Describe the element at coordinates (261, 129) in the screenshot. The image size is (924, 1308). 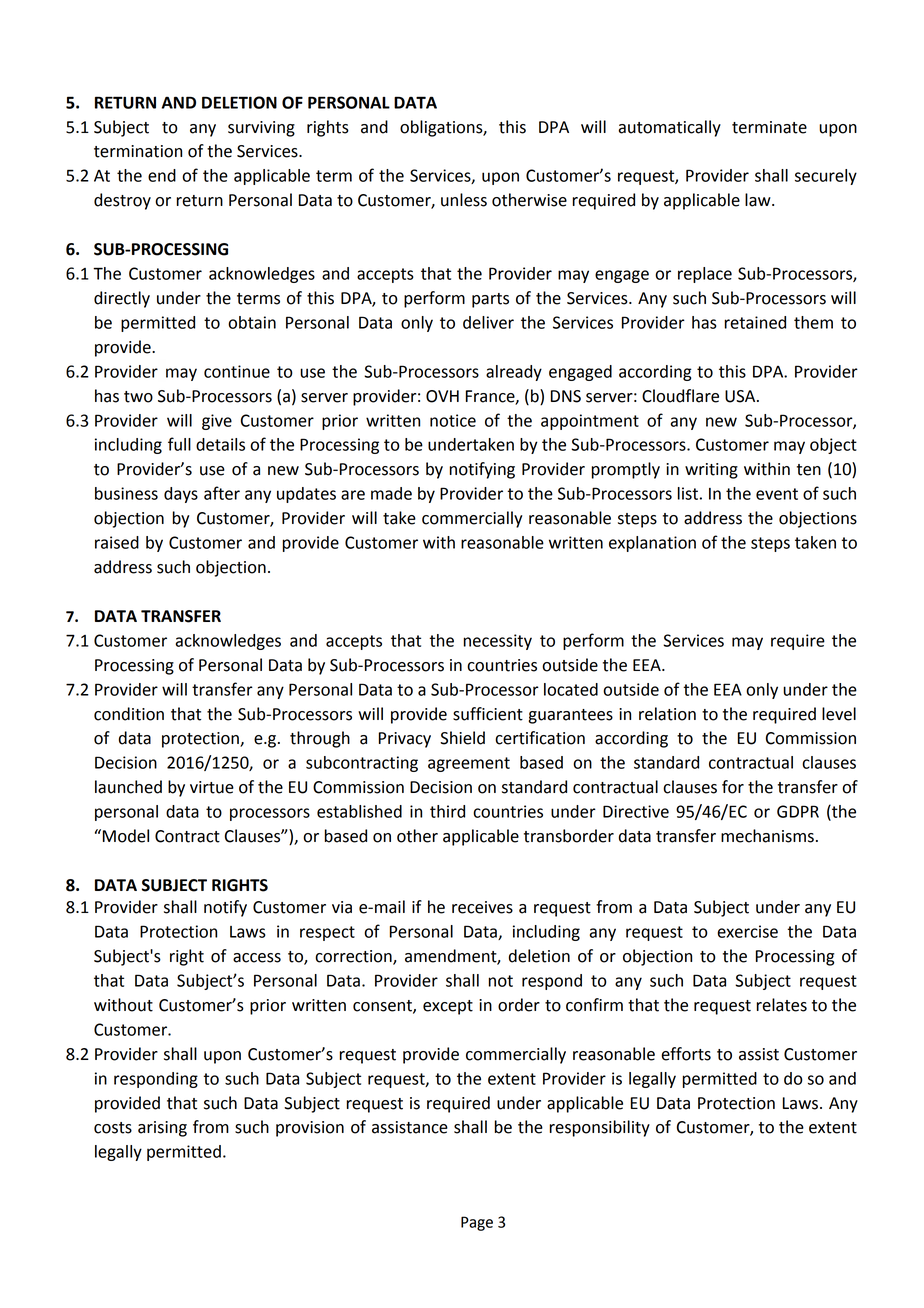
I see `surviving` at that location.
